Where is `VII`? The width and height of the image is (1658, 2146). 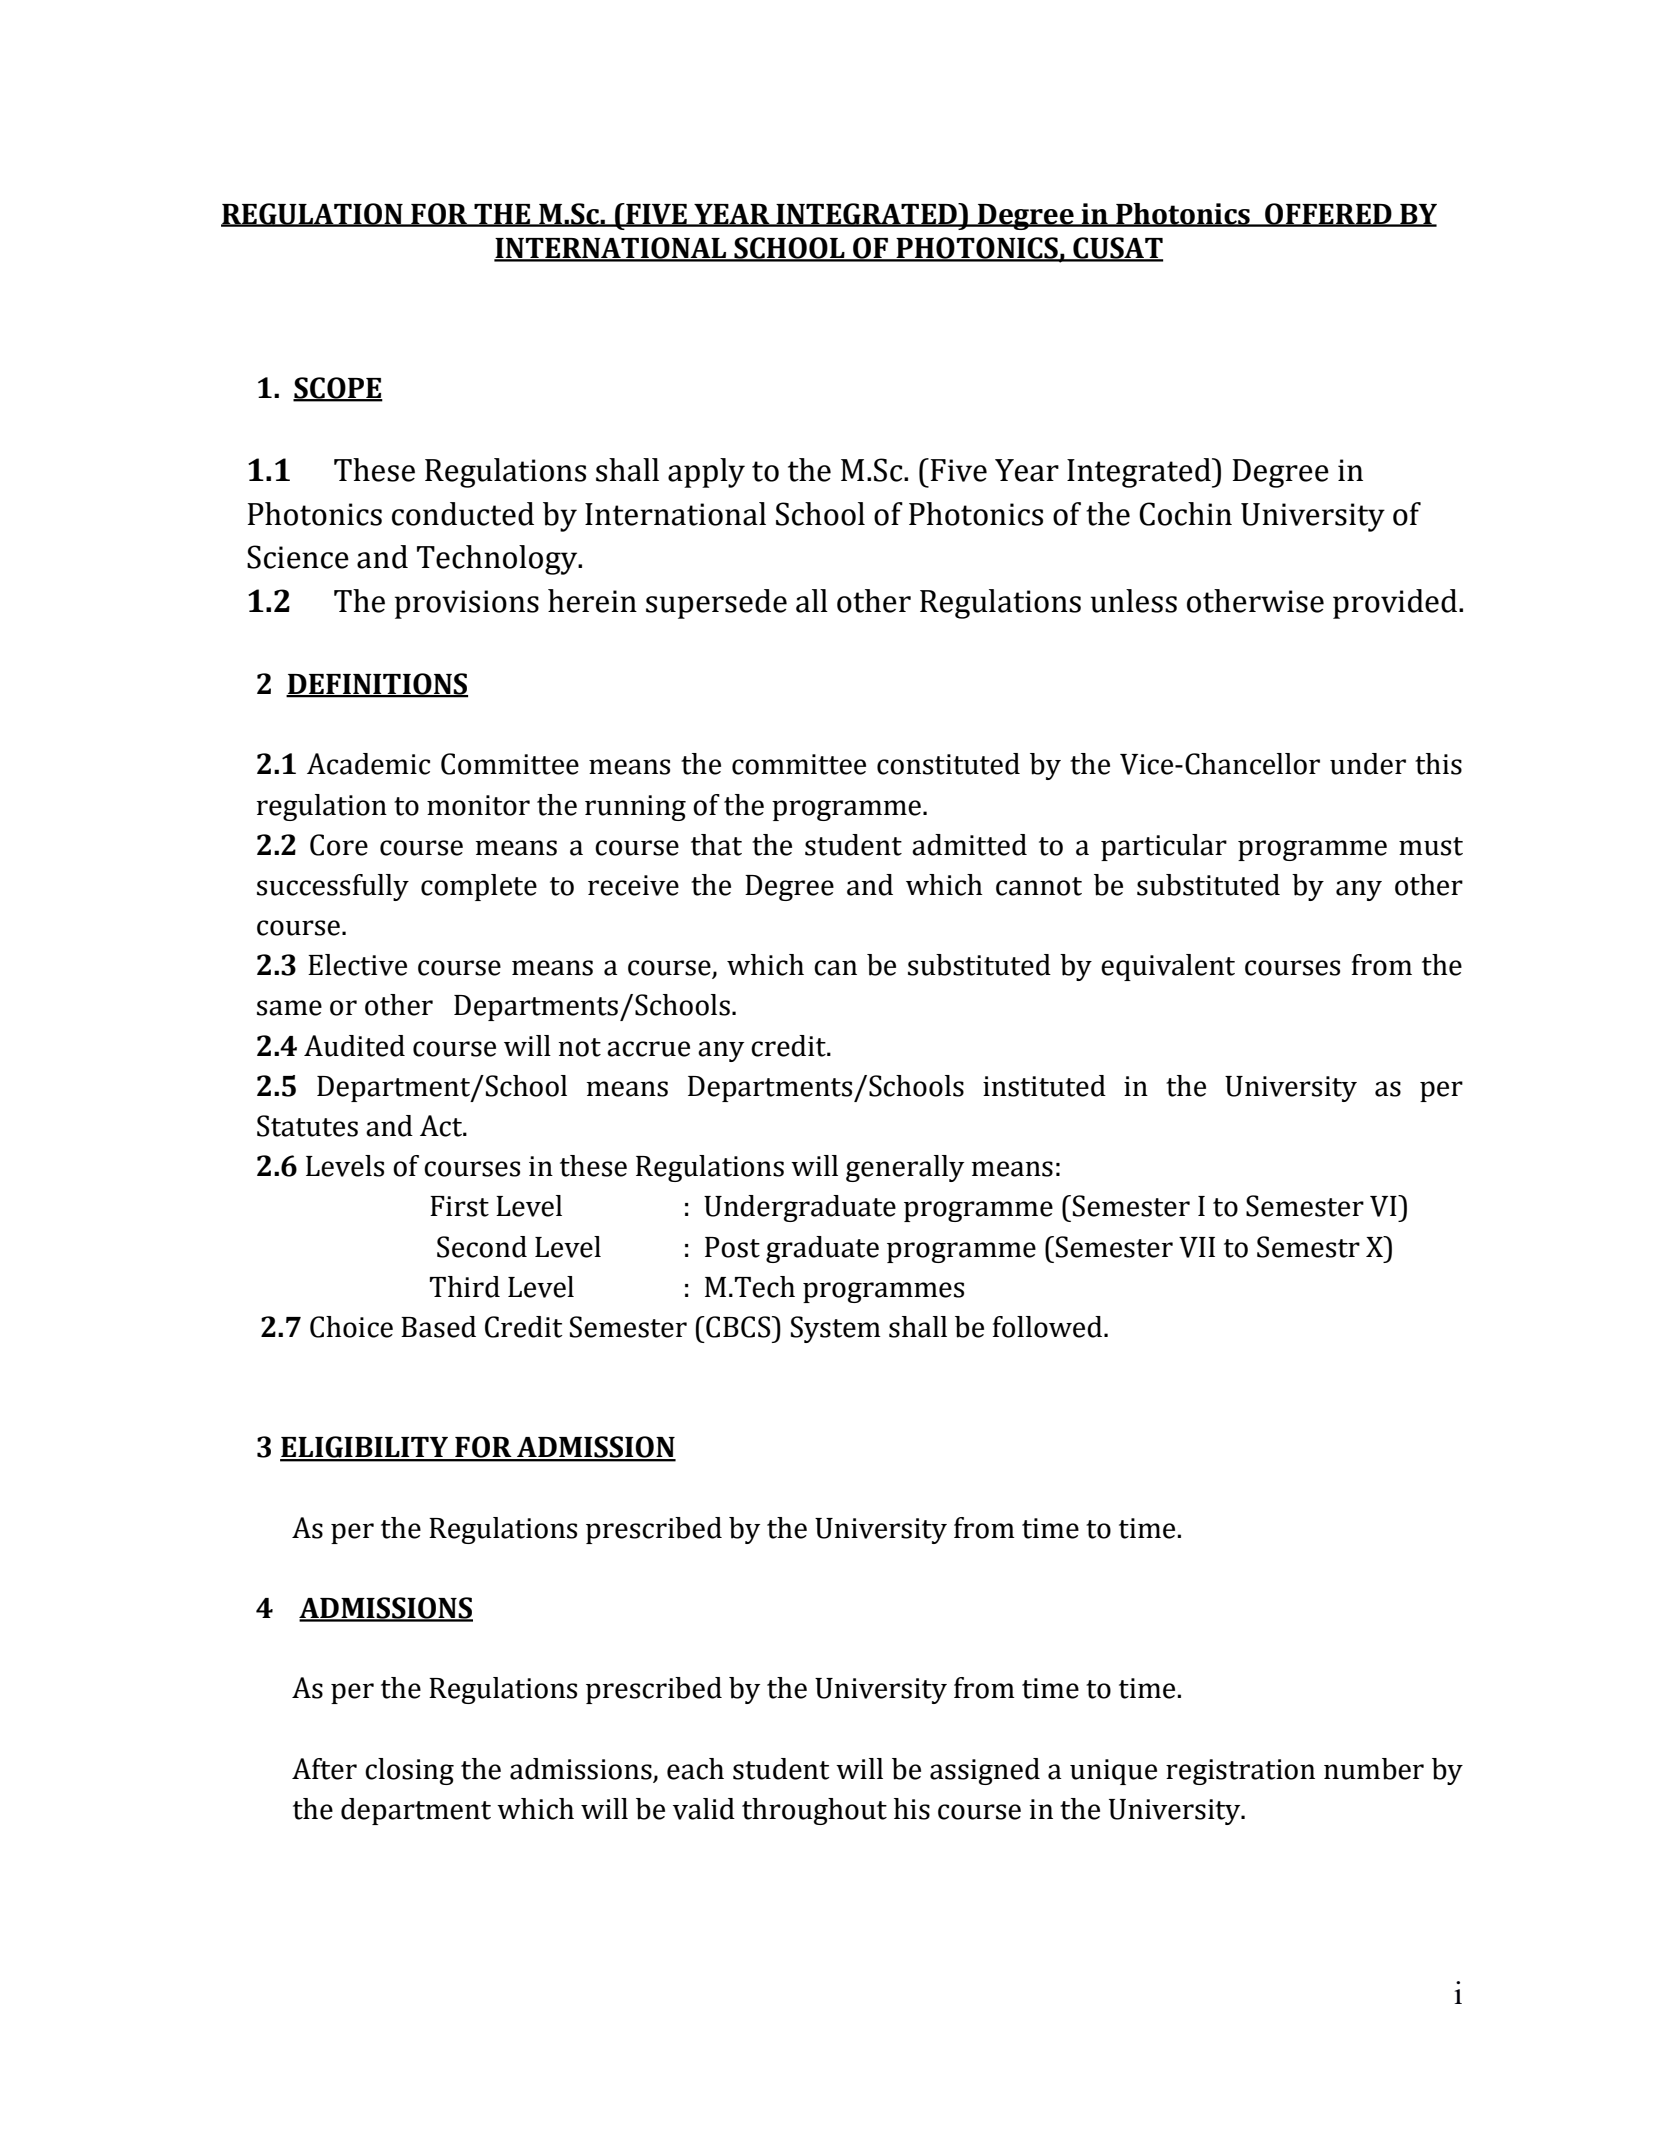 VII is located at coordinates (1197, 1247).
